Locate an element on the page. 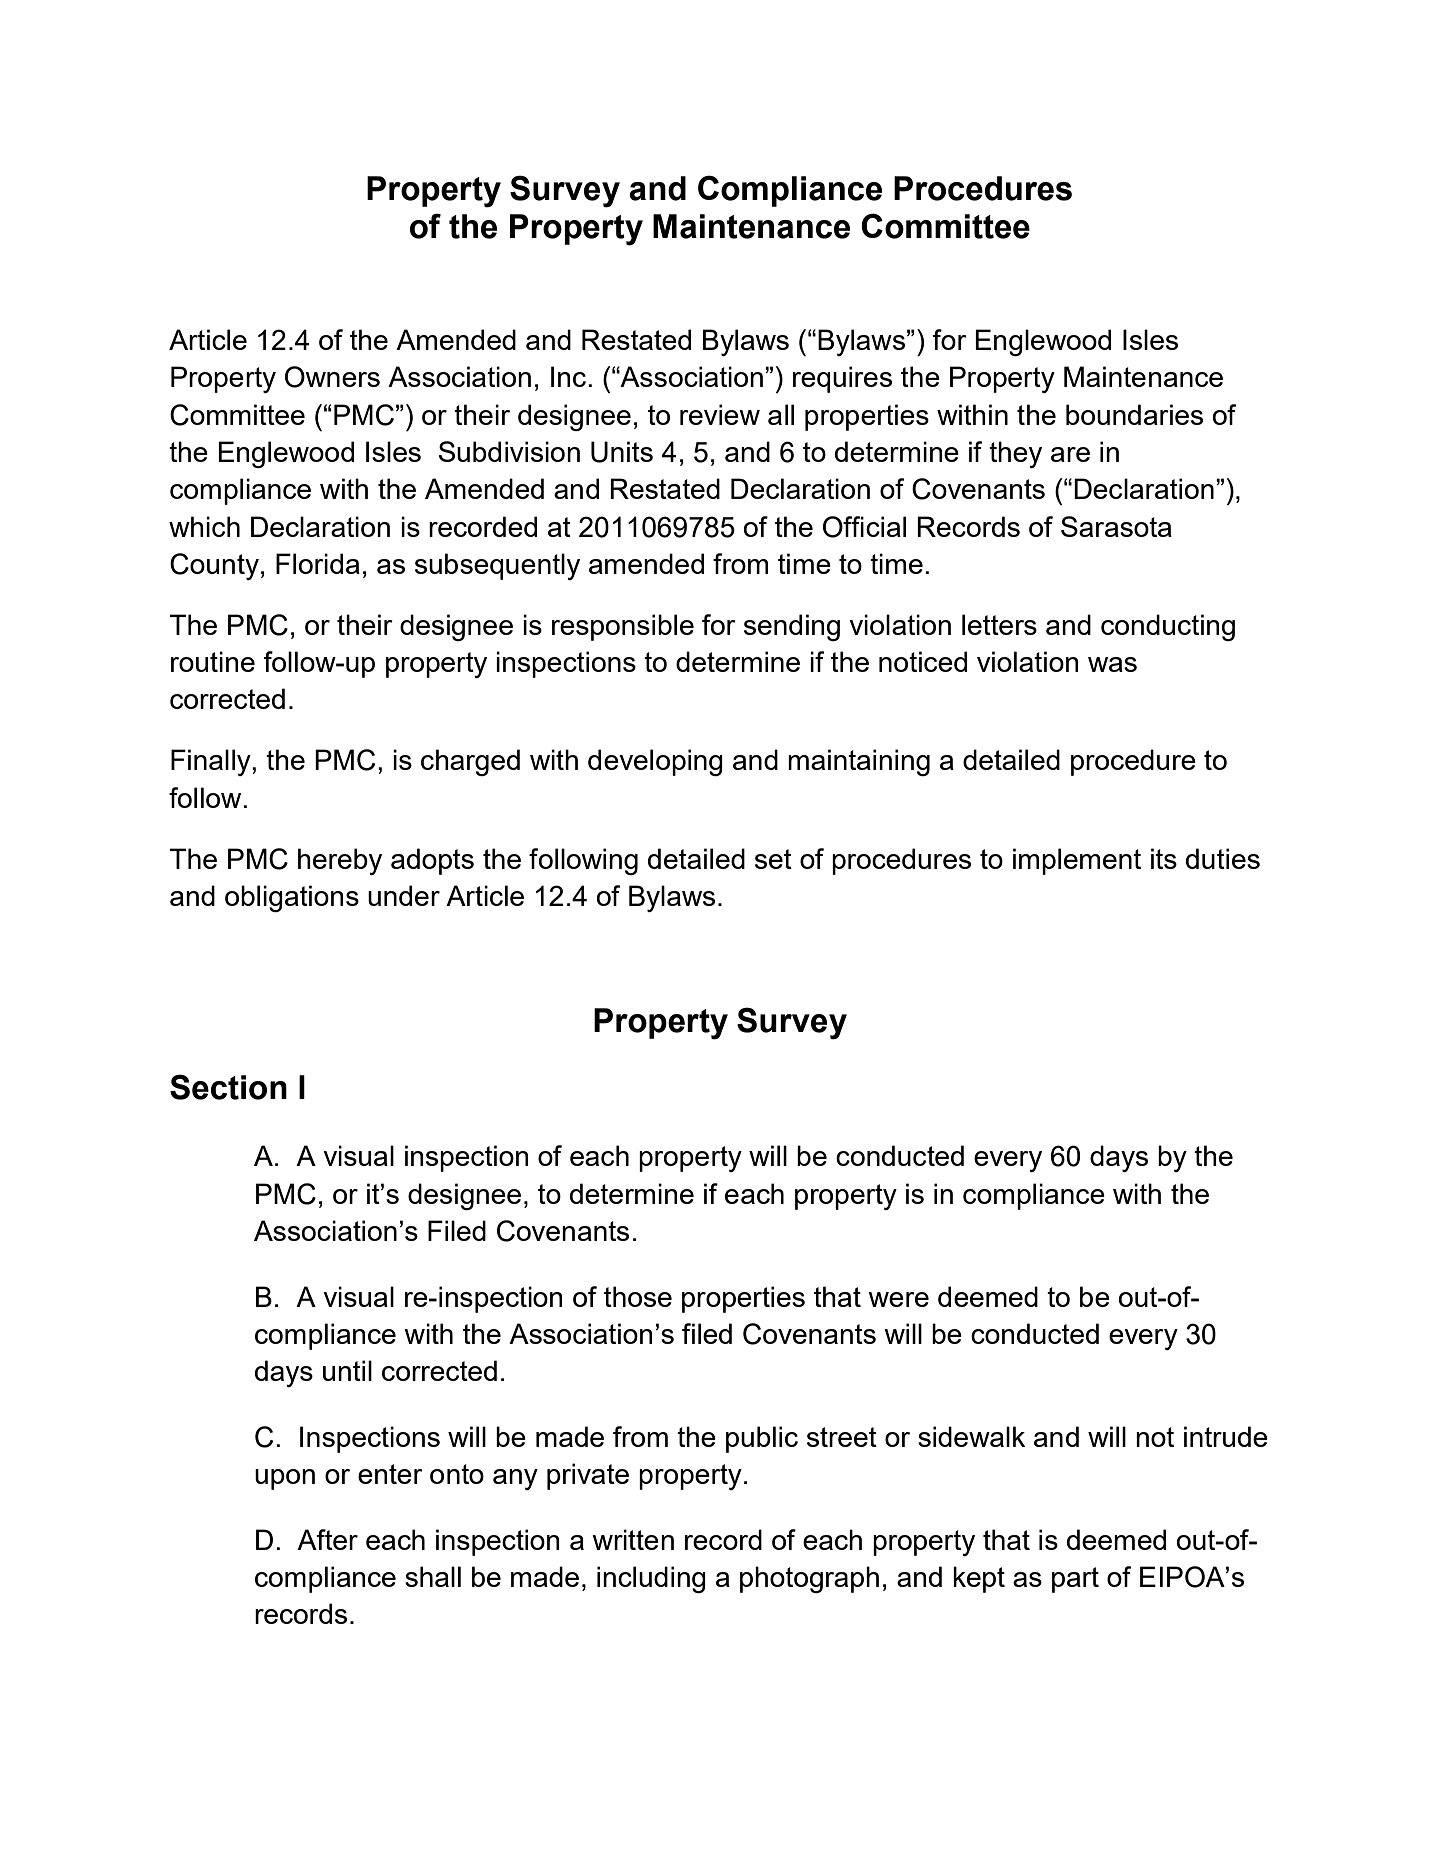  hereby is located at coordinates (340, 861).
